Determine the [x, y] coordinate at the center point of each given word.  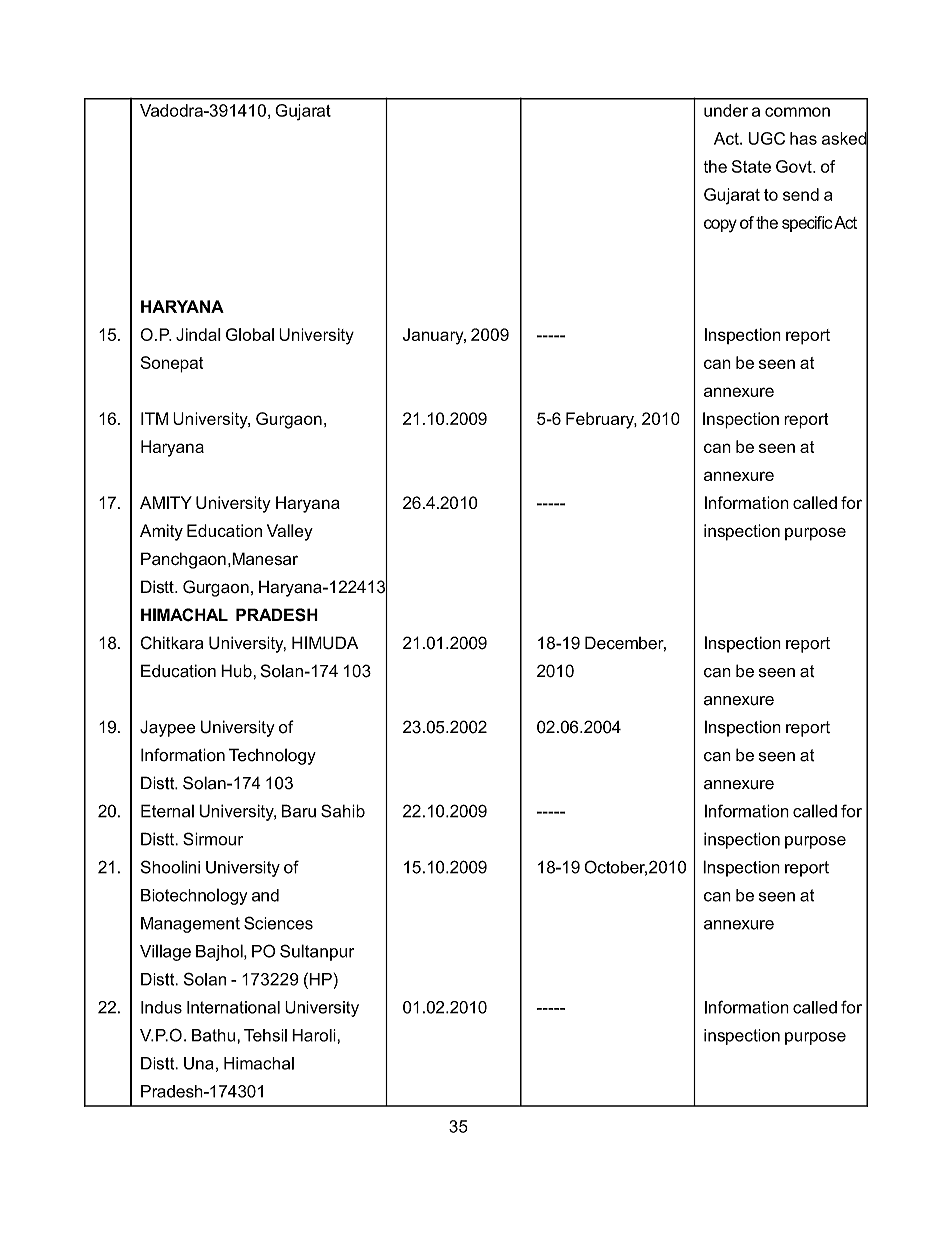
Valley [290, 532]
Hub [236, 671]
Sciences [278, 923]
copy [720, 226]
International [233, 1007]
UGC [766, 138]
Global [250, 334]
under [726, 110]
